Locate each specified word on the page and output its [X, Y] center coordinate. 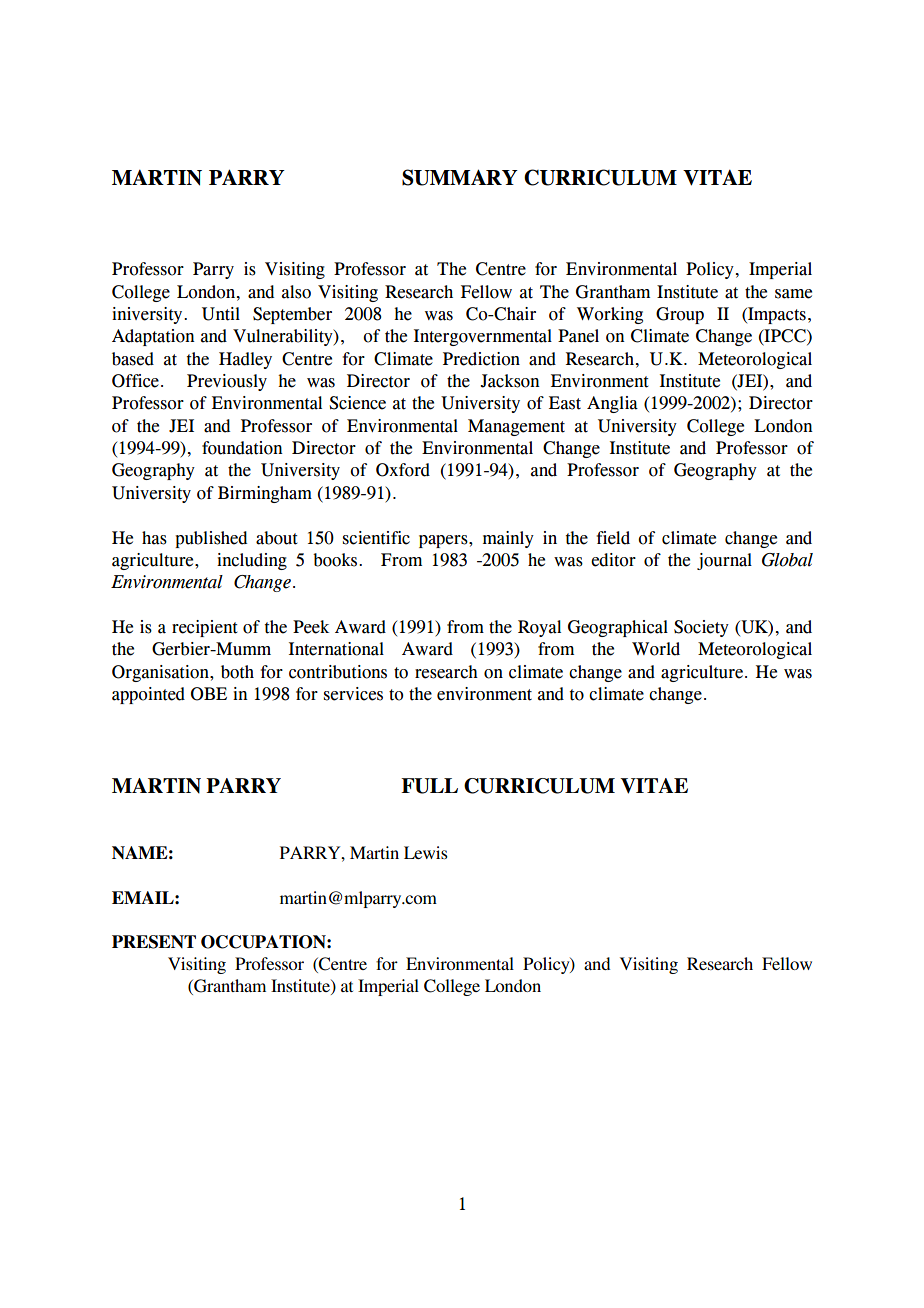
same [793, 294]
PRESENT [154, 942]
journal [724, 561]
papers [444, 541]
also [296, 292]
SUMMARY [460, 177]
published [211, 539]
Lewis [426, 852]
